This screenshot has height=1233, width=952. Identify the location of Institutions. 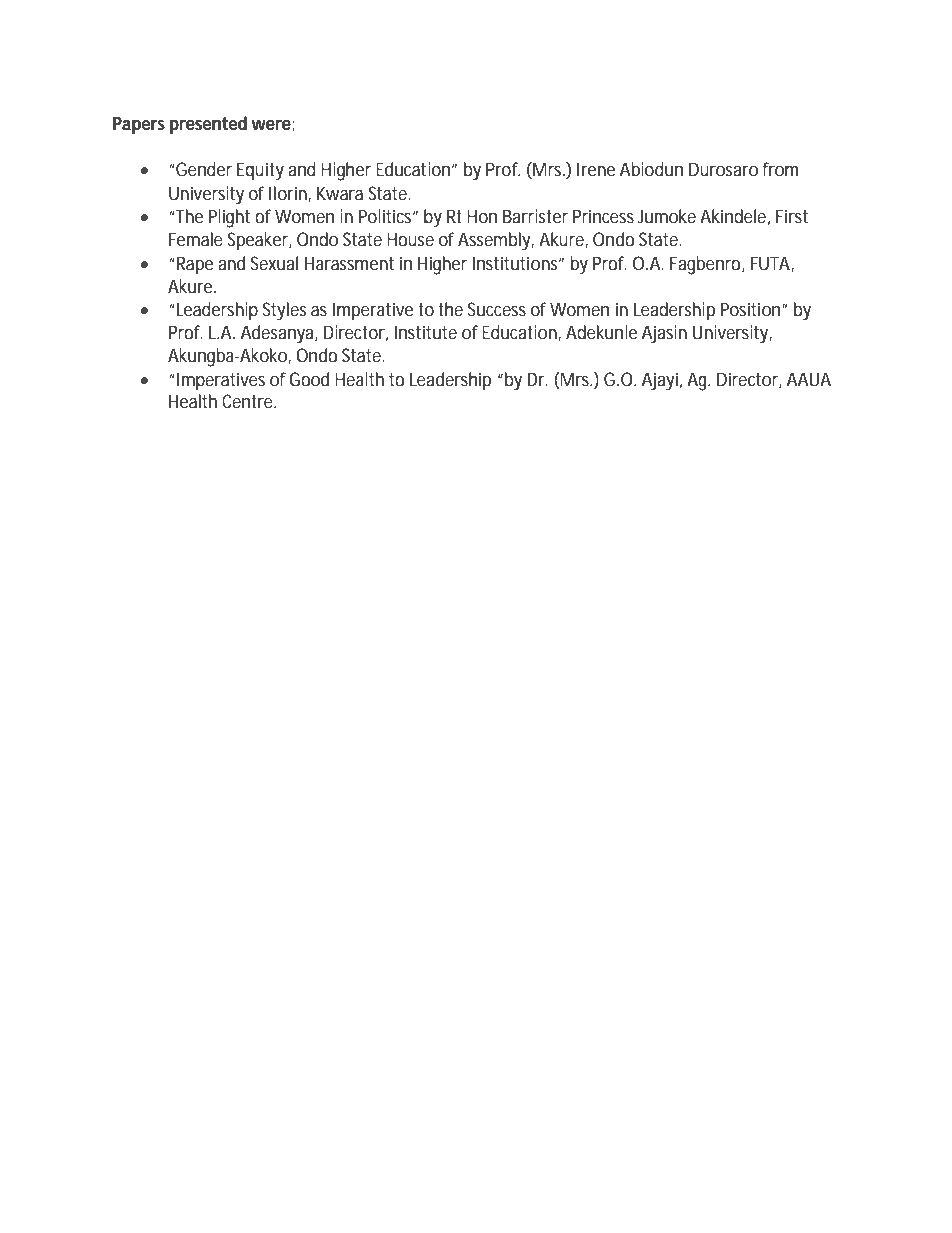
(517, 263).
